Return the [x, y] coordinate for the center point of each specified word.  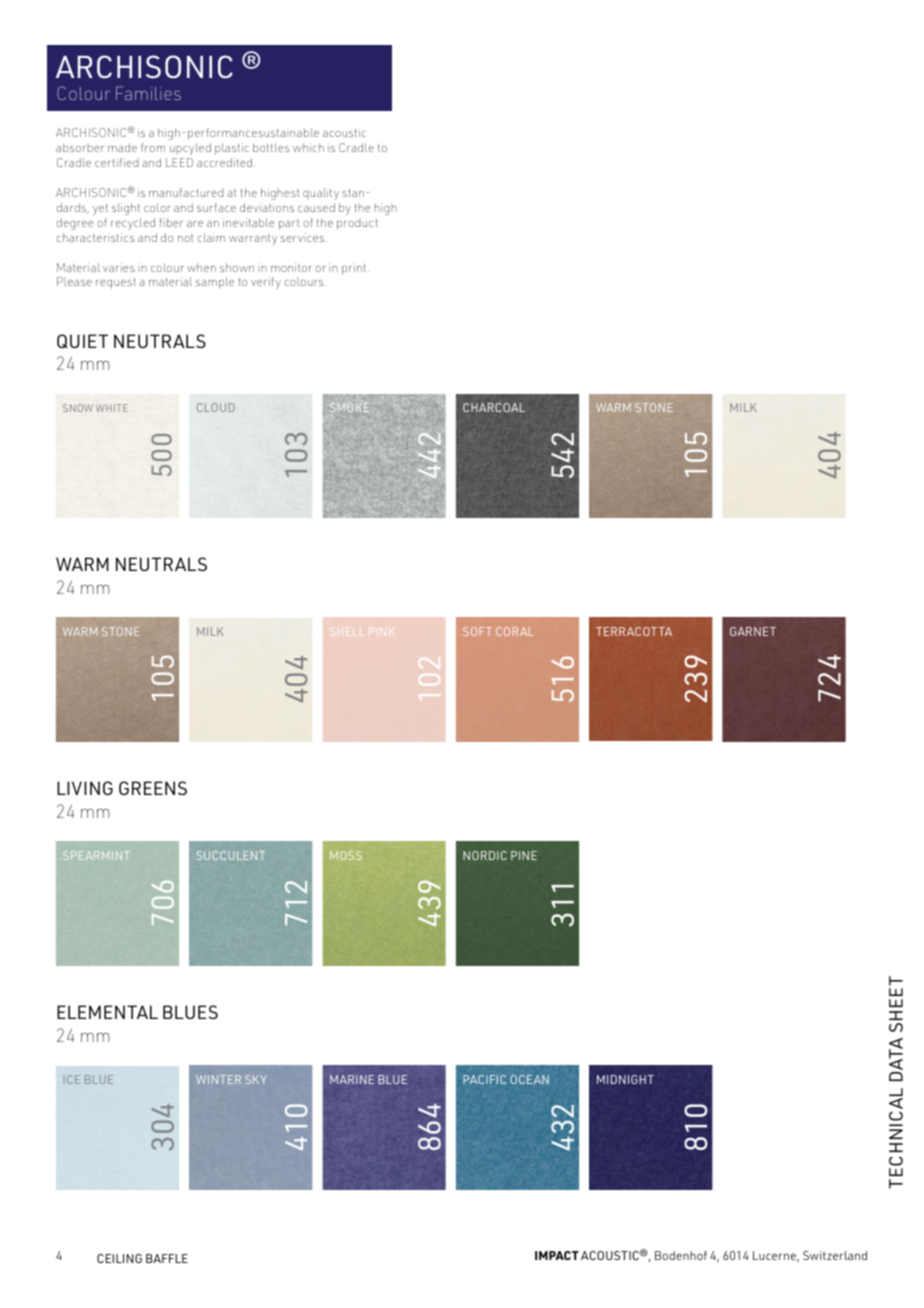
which [308, 147]
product [357, 224]
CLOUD [216, 407]
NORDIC [485, 855]
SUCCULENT [231, 855]
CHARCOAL [494, 407]
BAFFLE [167, 1258]
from [153, 147]
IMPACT [557, 1255]
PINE [524, 855]
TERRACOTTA [634, 631]
